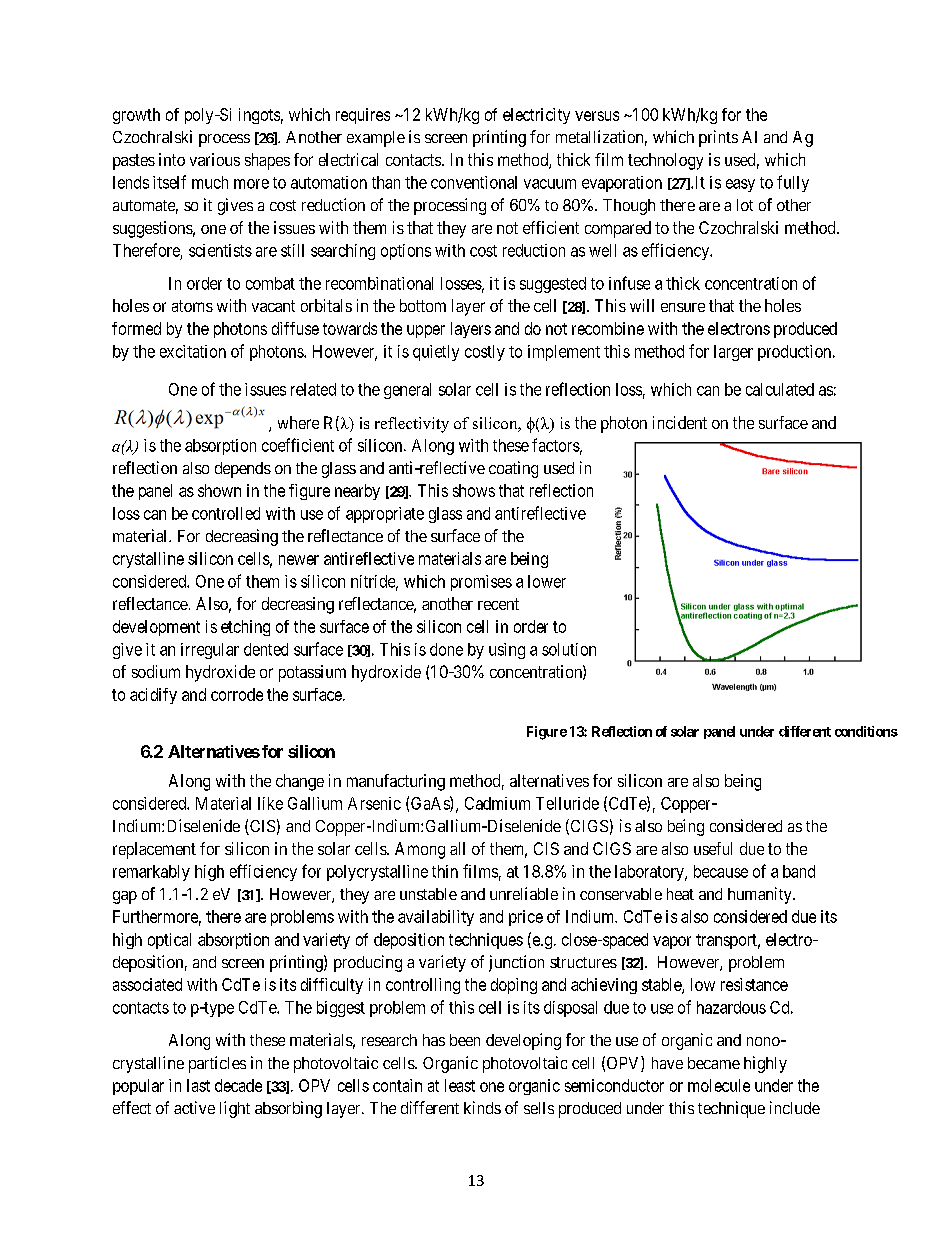  What do you see at coordinates (460, 1085) in the screenshot?
I see `least` at bounding box center [460, 1085].
